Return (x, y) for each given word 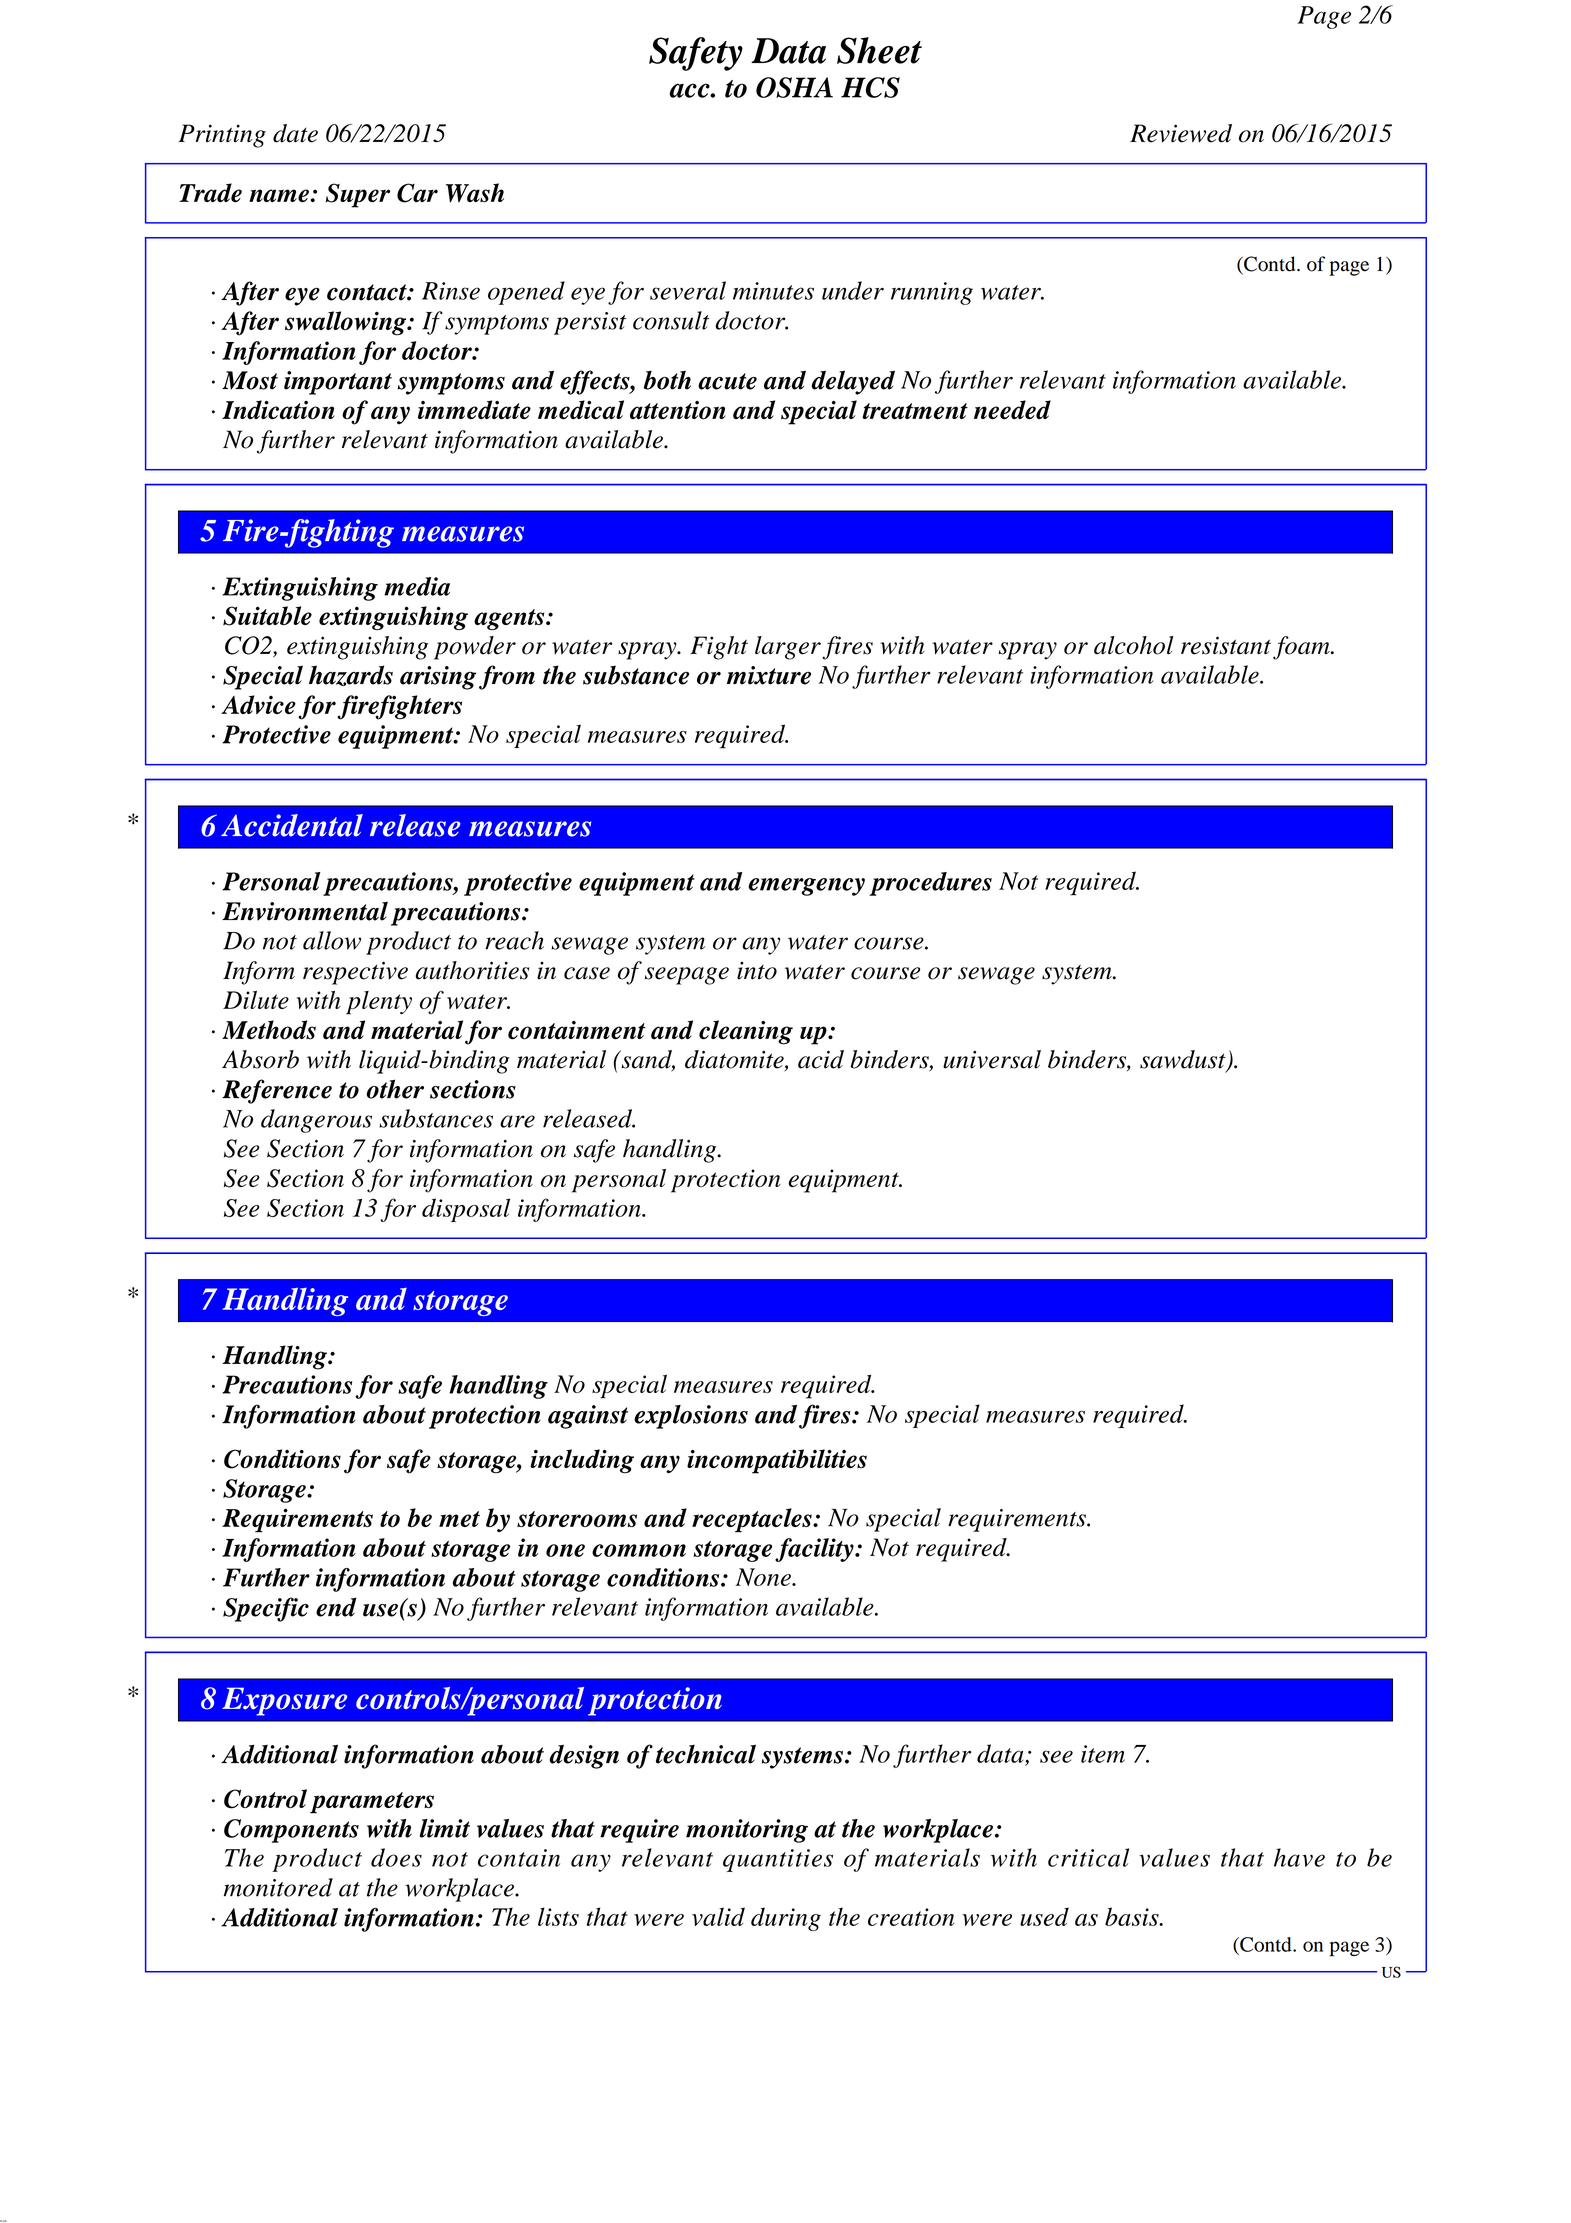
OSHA (794, 87)
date (295, 133)
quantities (778, 1860)
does (396, 1857)
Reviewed (1181, 133)
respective (355, 973)
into (757, 971)
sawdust (1184, 1060)
